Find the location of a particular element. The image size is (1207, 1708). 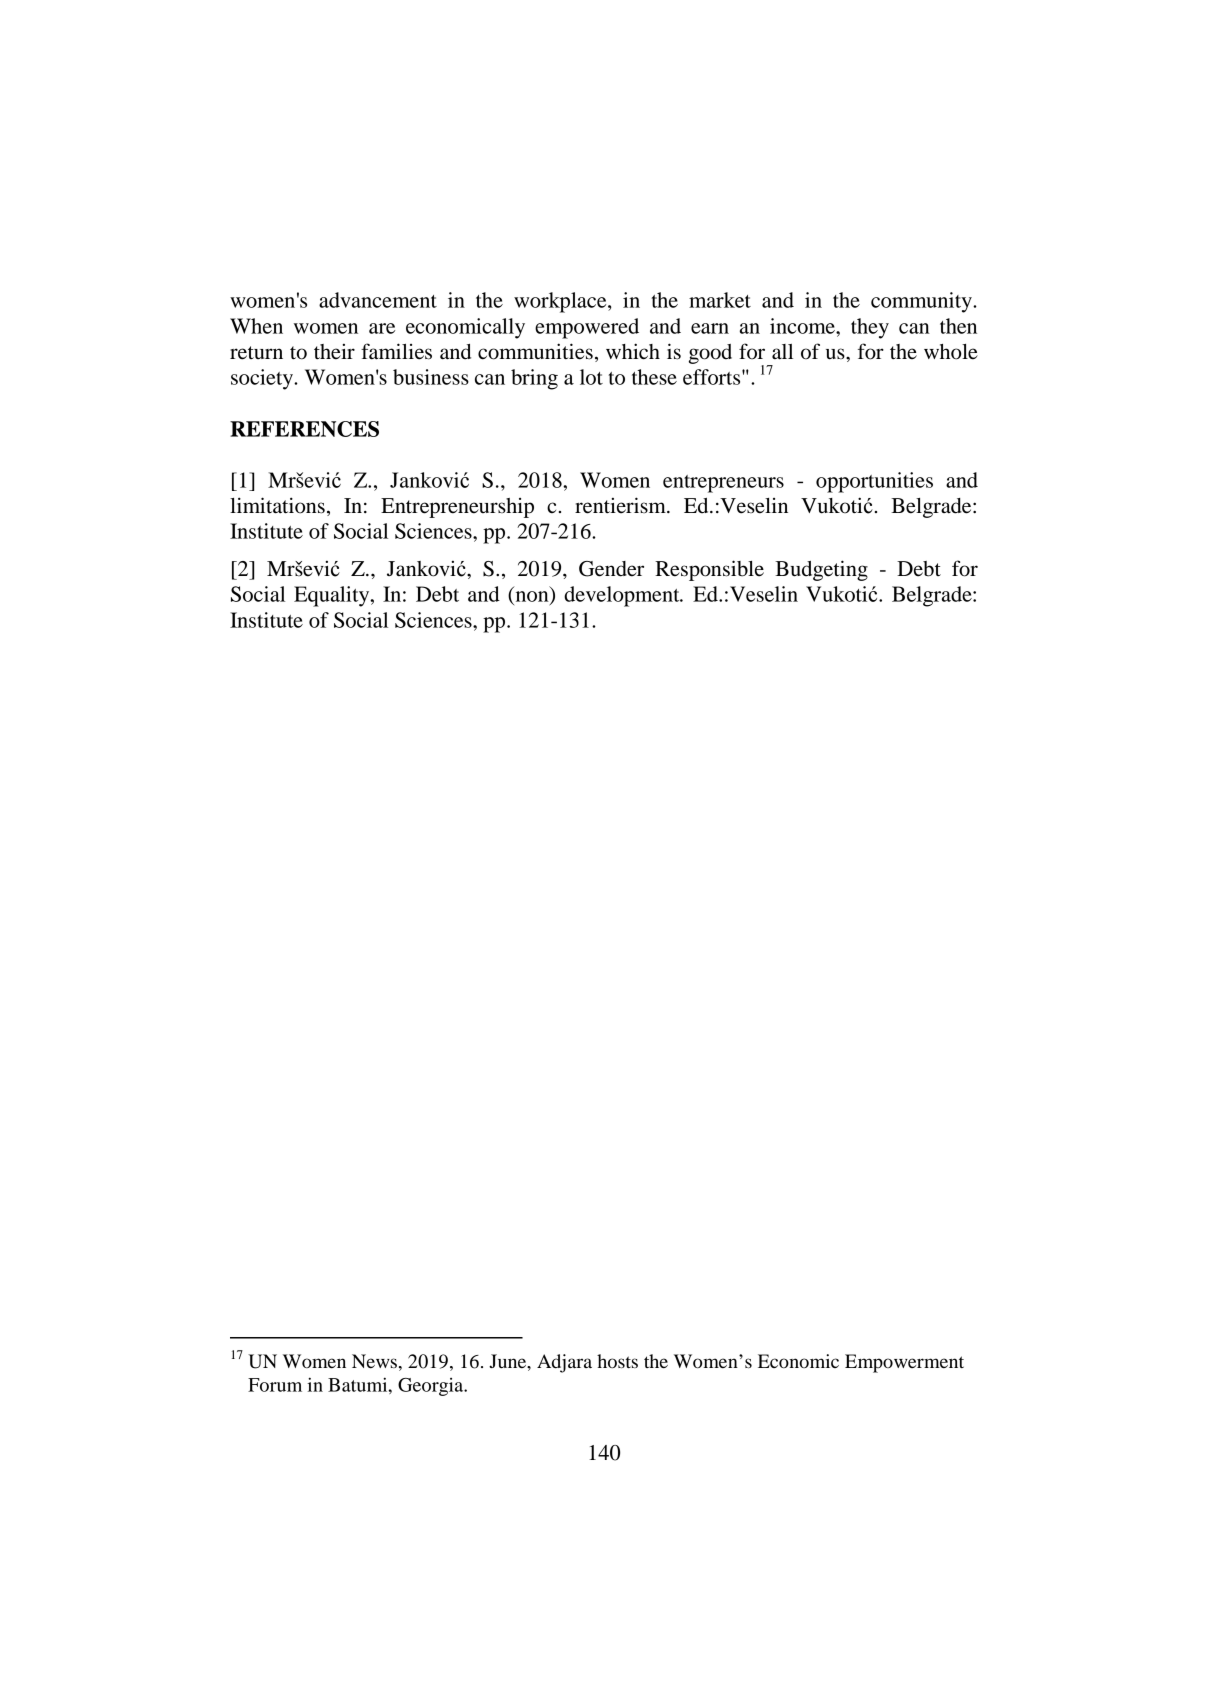

Empowerment is located at coordinates (904, 1363).
